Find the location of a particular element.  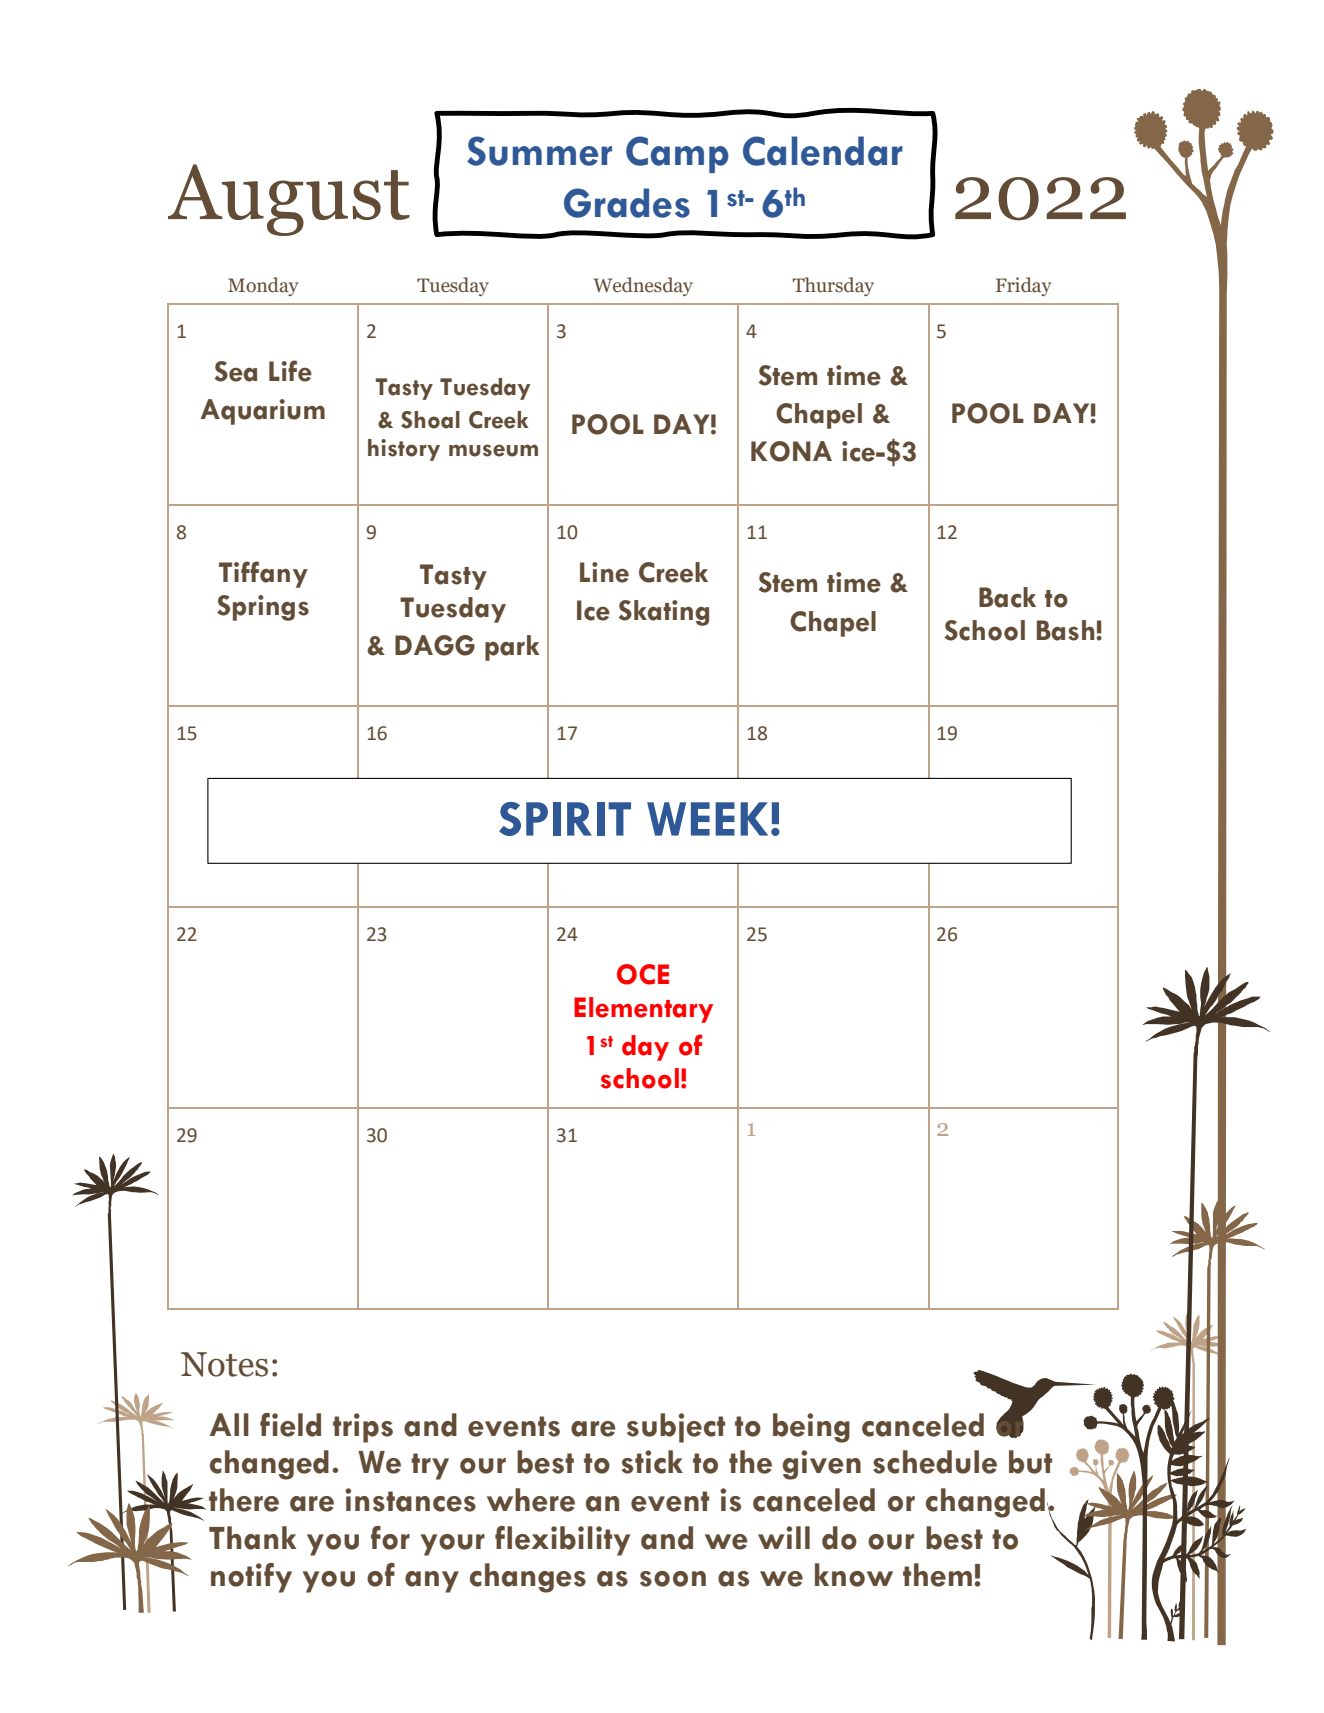

Friday is located at coordinates (1024, 286).
